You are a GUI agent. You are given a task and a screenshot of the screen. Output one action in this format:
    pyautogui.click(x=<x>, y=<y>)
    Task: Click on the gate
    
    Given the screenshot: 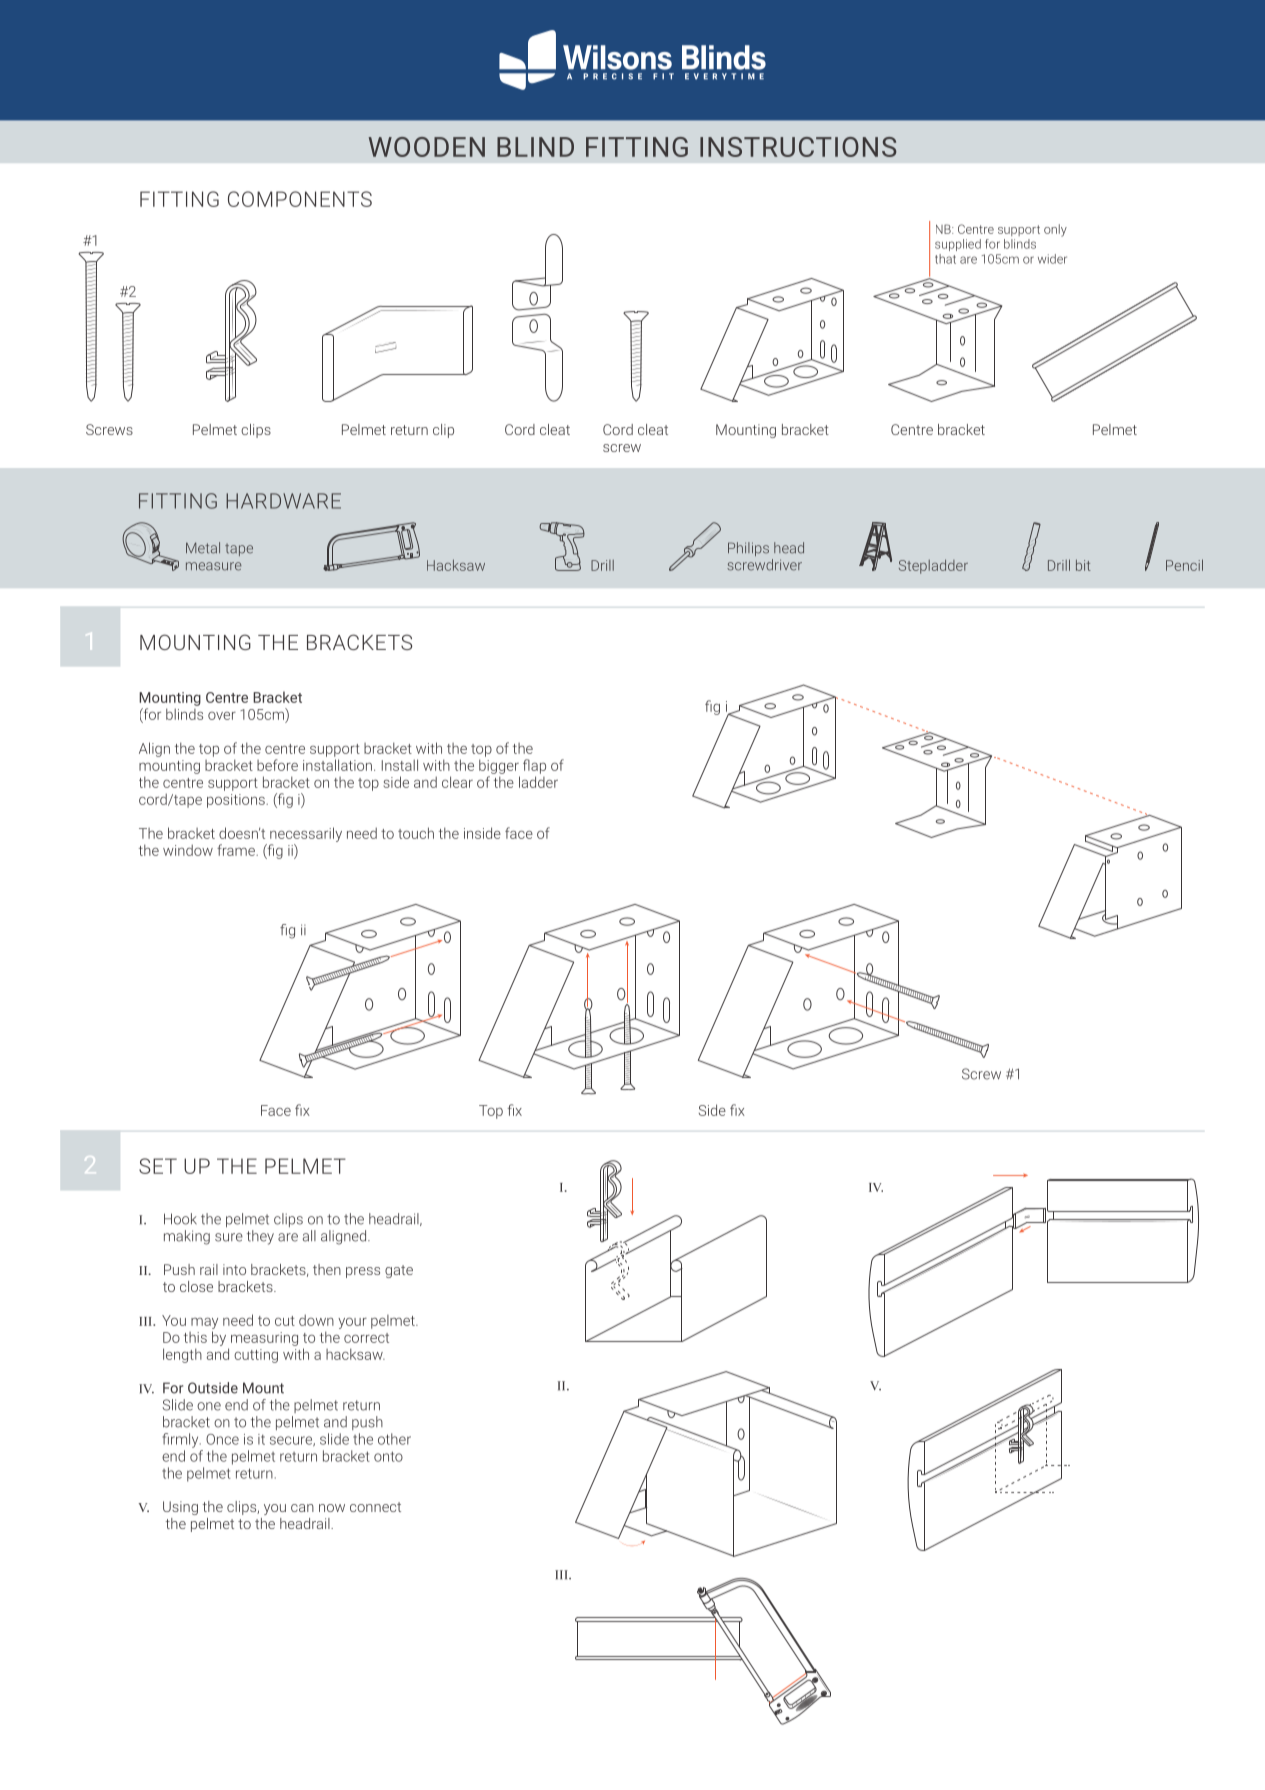 What is the action you would take?
    pyautogui.click(x=399, y=1271)
